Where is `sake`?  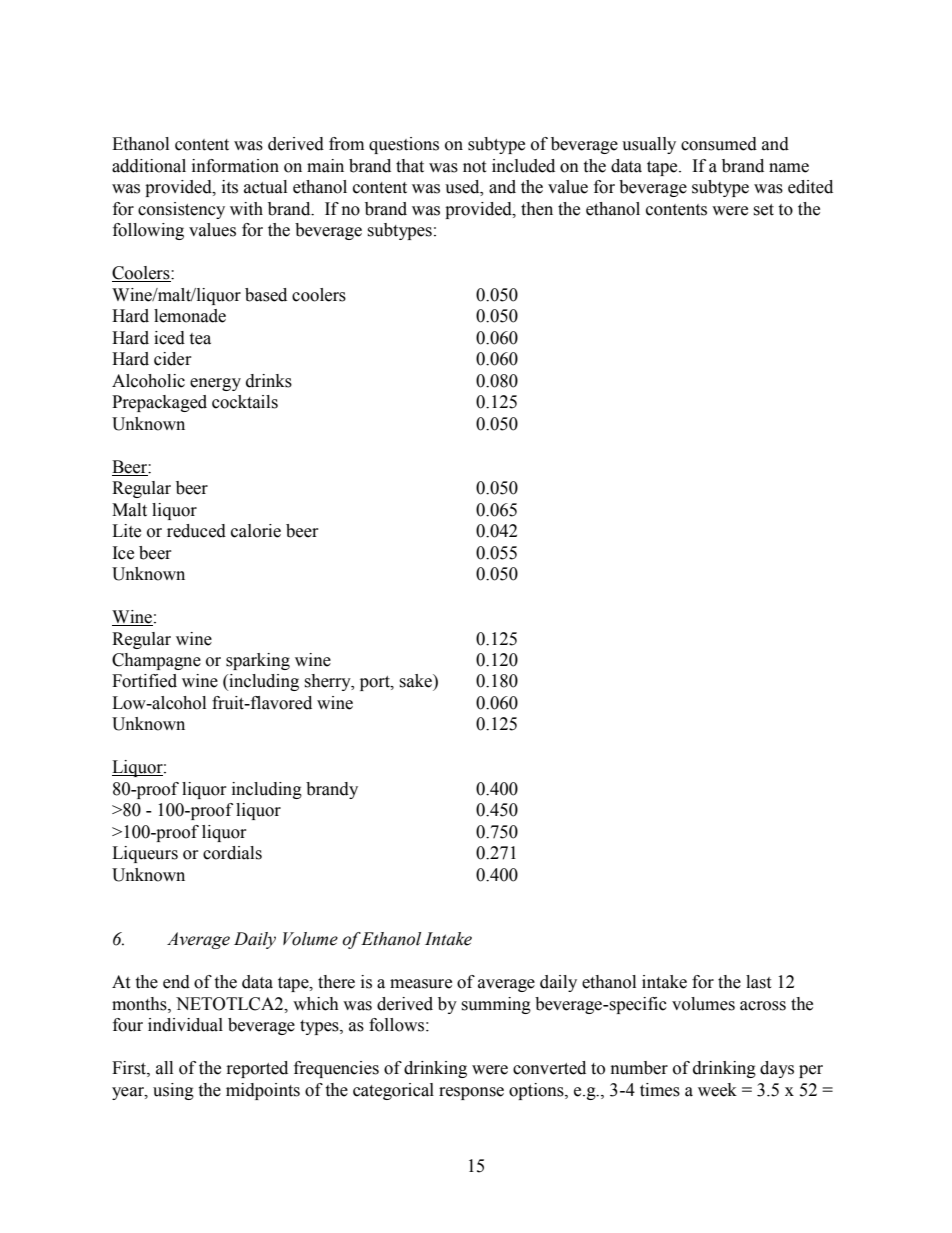
sake is located at coordinates (416, 681).
